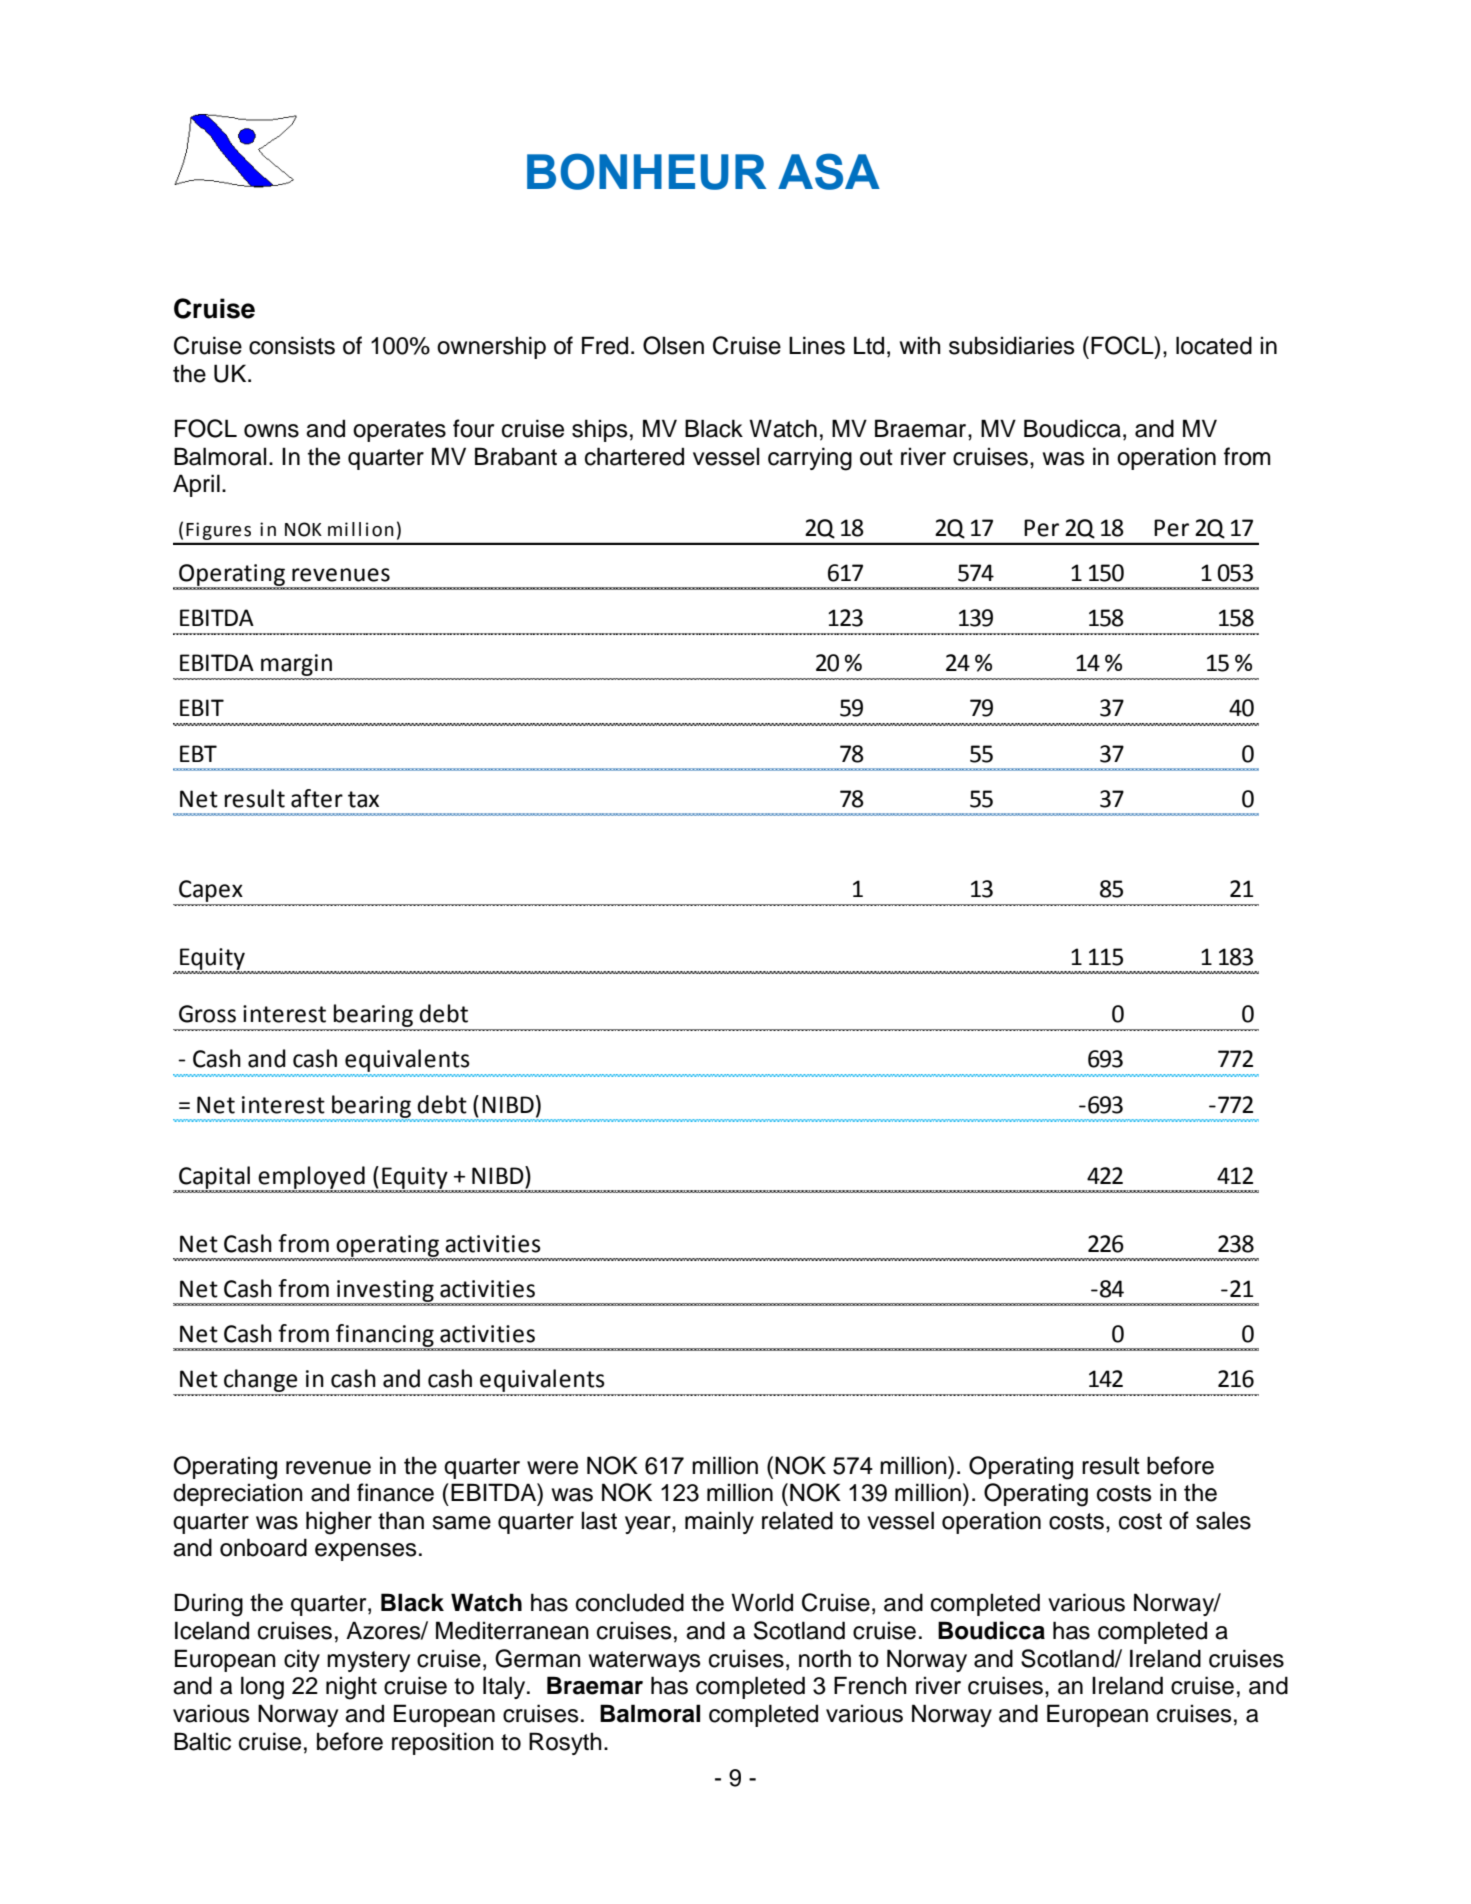 This screenshot has height=1904, width=1471. Describe the element at coordinates (1012, 345) in the screenshot. I see `subsidiaries` at that location.
